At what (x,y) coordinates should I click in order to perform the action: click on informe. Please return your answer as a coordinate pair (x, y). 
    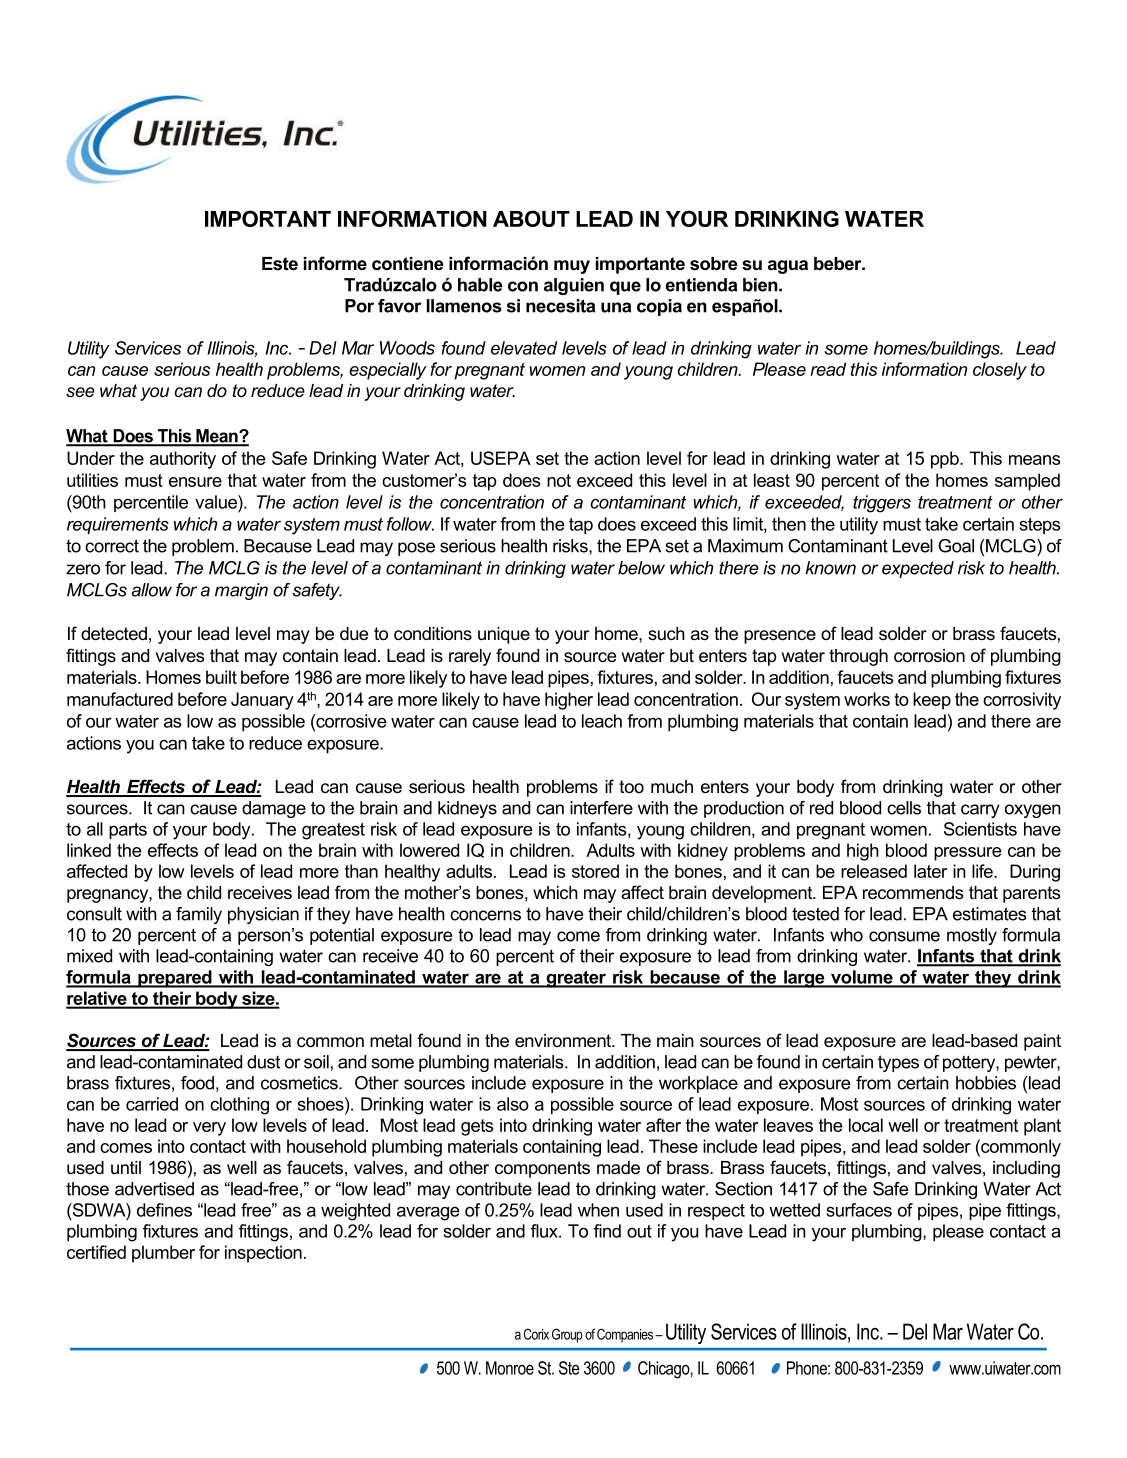
    Looking at the image, I should click on (335, 263).
